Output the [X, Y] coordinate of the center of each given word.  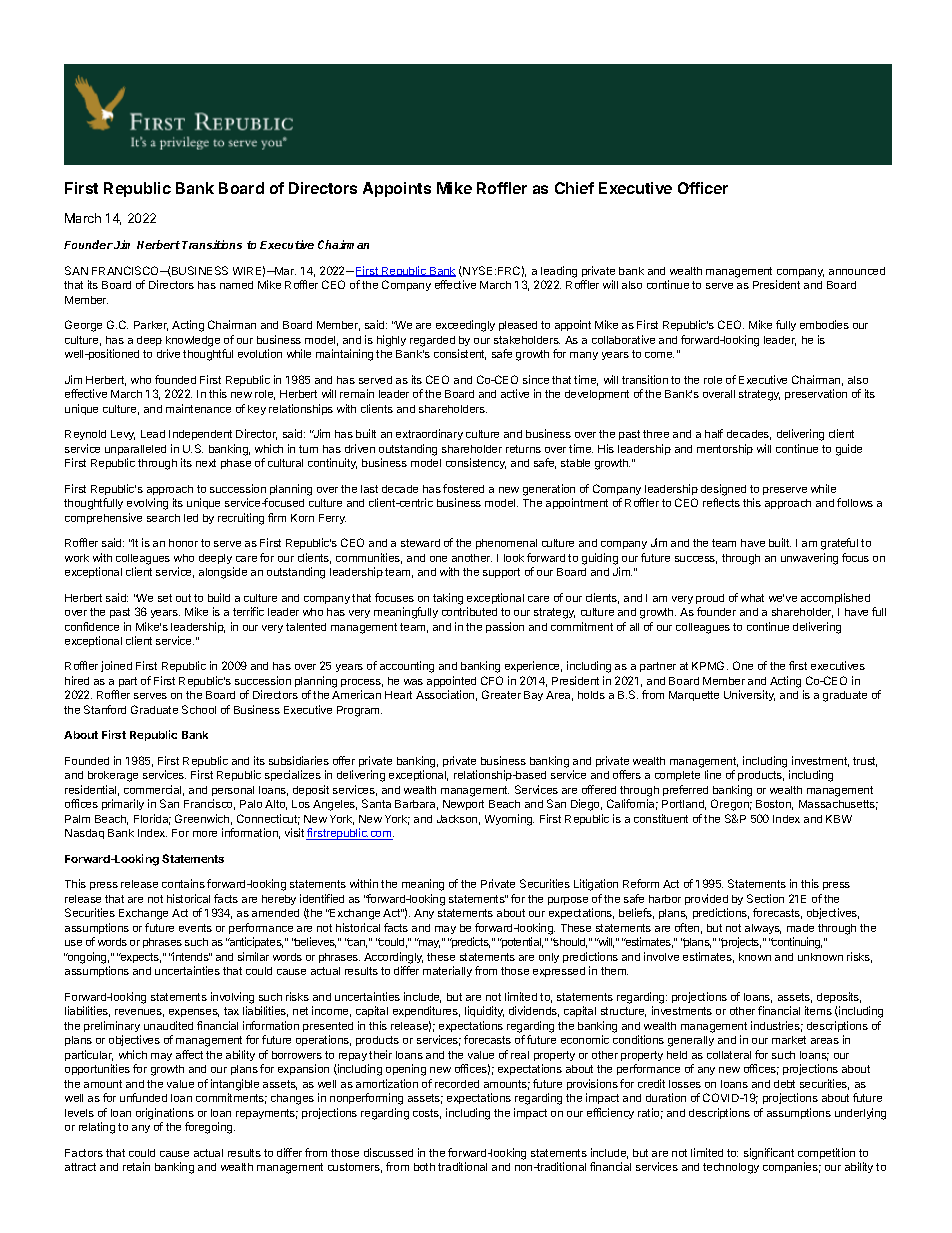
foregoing [210, 1128]
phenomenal [506, 544]
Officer [703, 188]
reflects [721, 502]
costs [427, 1114]
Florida [152, 819]
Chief [574, 188]
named [236, 285]
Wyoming [509, 820]
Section [765, 898]
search [163, 518]
